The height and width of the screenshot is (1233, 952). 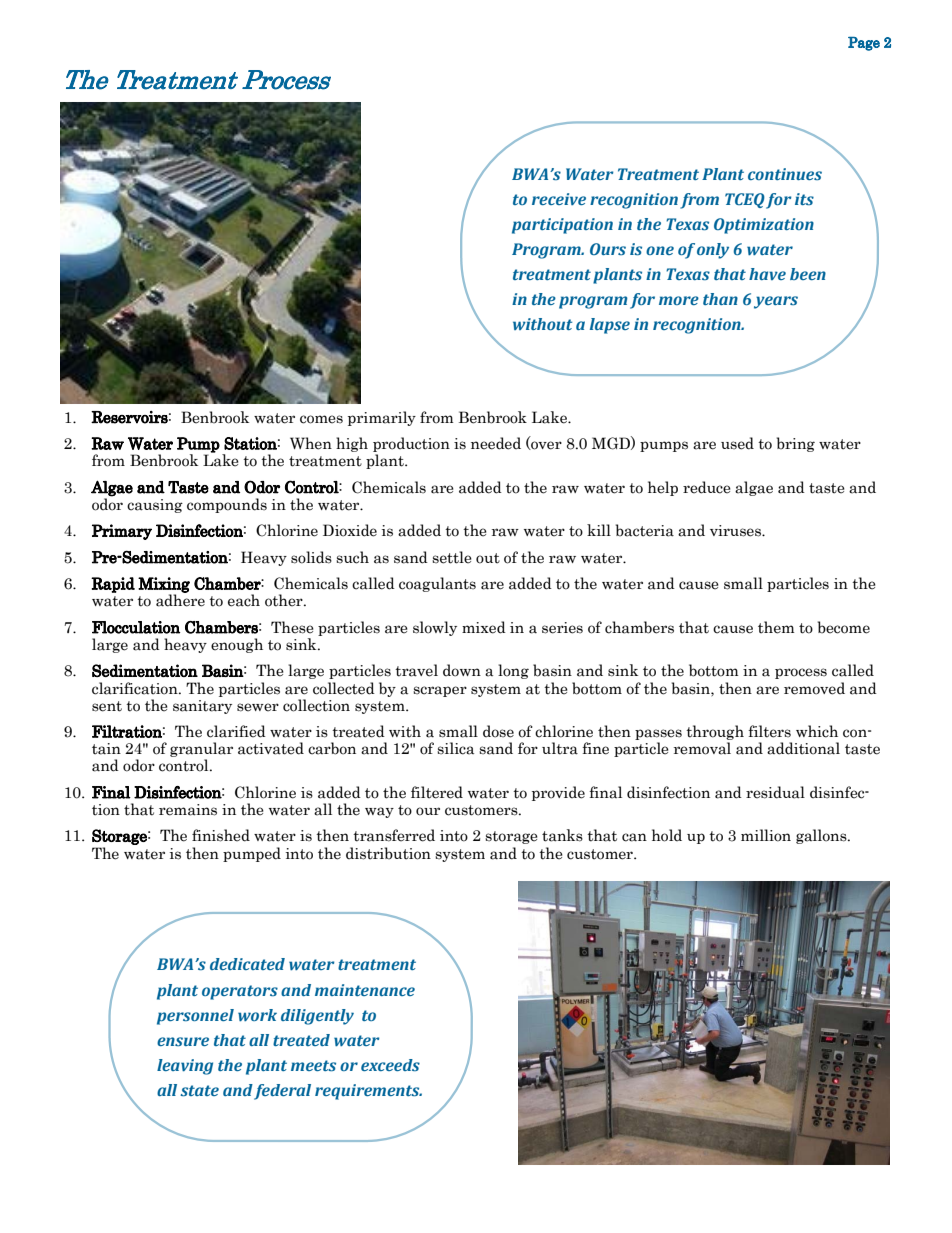 What do you see at coordinates (608, 249) in the screenshot?
I see `Ours` at bounding box center [608, 249].
